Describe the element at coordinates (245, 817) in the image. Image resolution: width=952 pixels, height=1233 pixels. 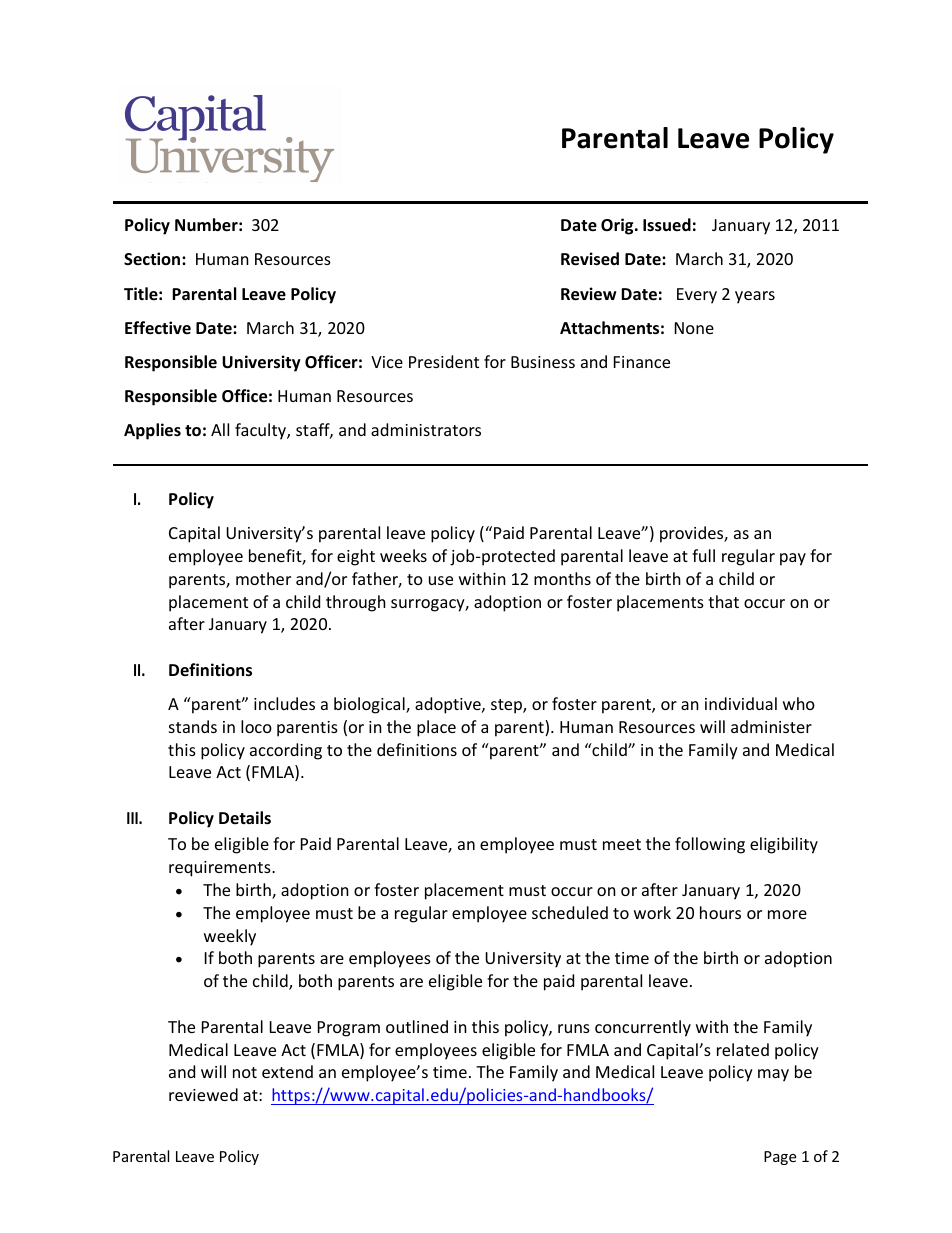
I see `Details` at that location.
